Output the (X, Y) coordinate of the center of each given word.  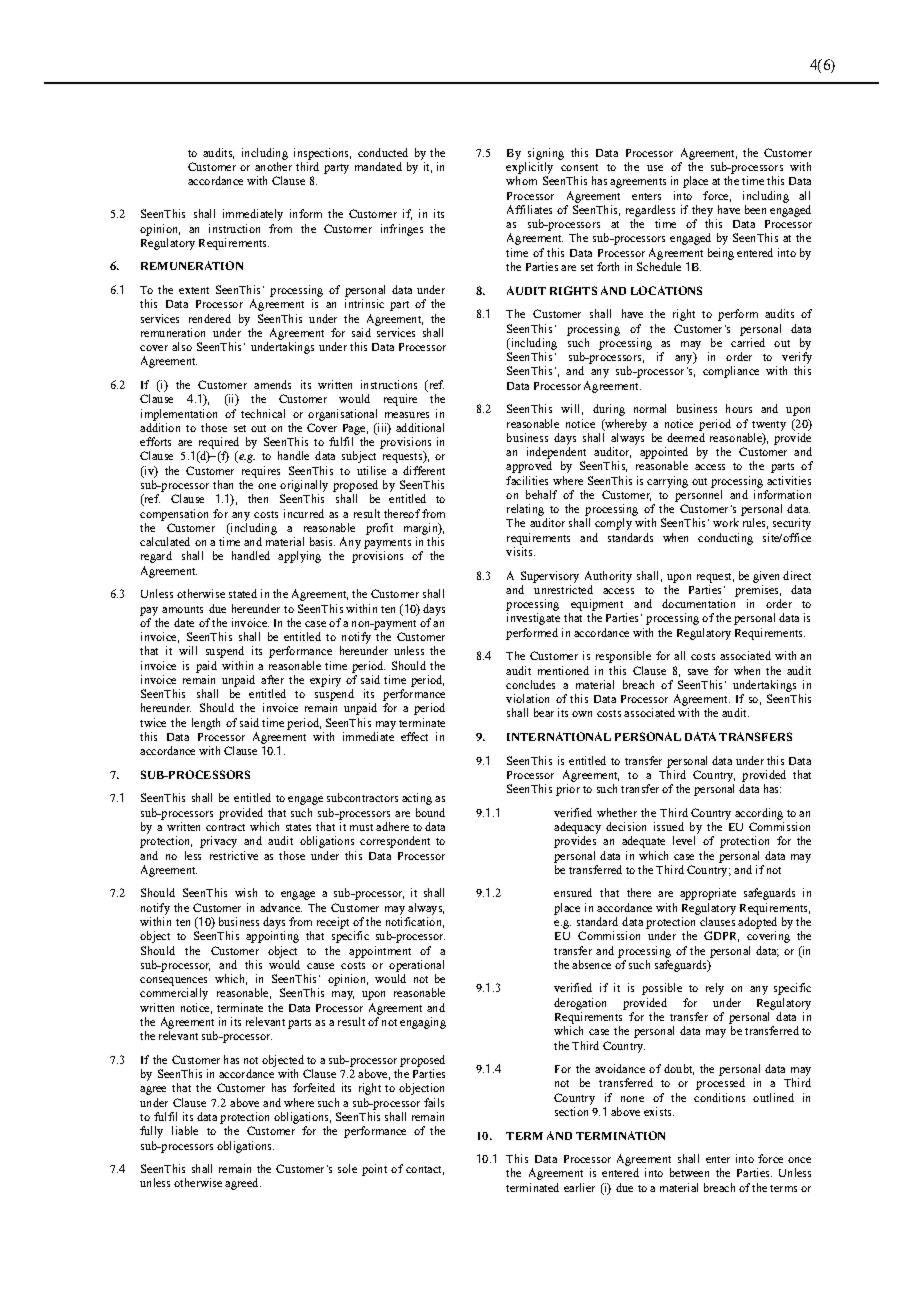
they (702, 211)
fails (434, 1102)
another (273, 166)
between (689, 1172)
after (272, 679)
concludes (530, 684)
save (698, 672)
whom (521, 180)
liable (185, 1130)
